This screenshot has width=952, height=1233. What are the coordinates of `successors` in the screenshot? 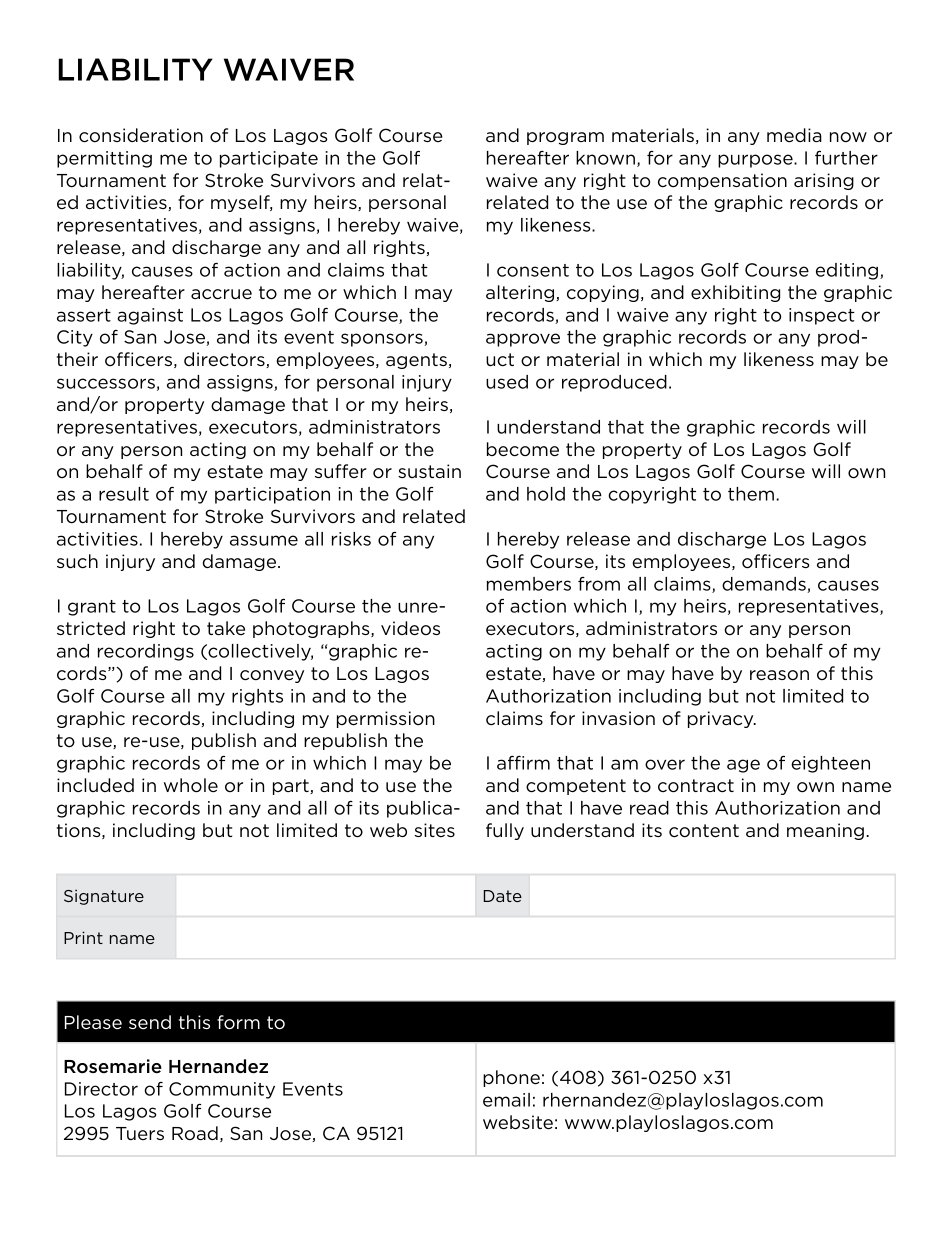 It's located at (106, 383).
